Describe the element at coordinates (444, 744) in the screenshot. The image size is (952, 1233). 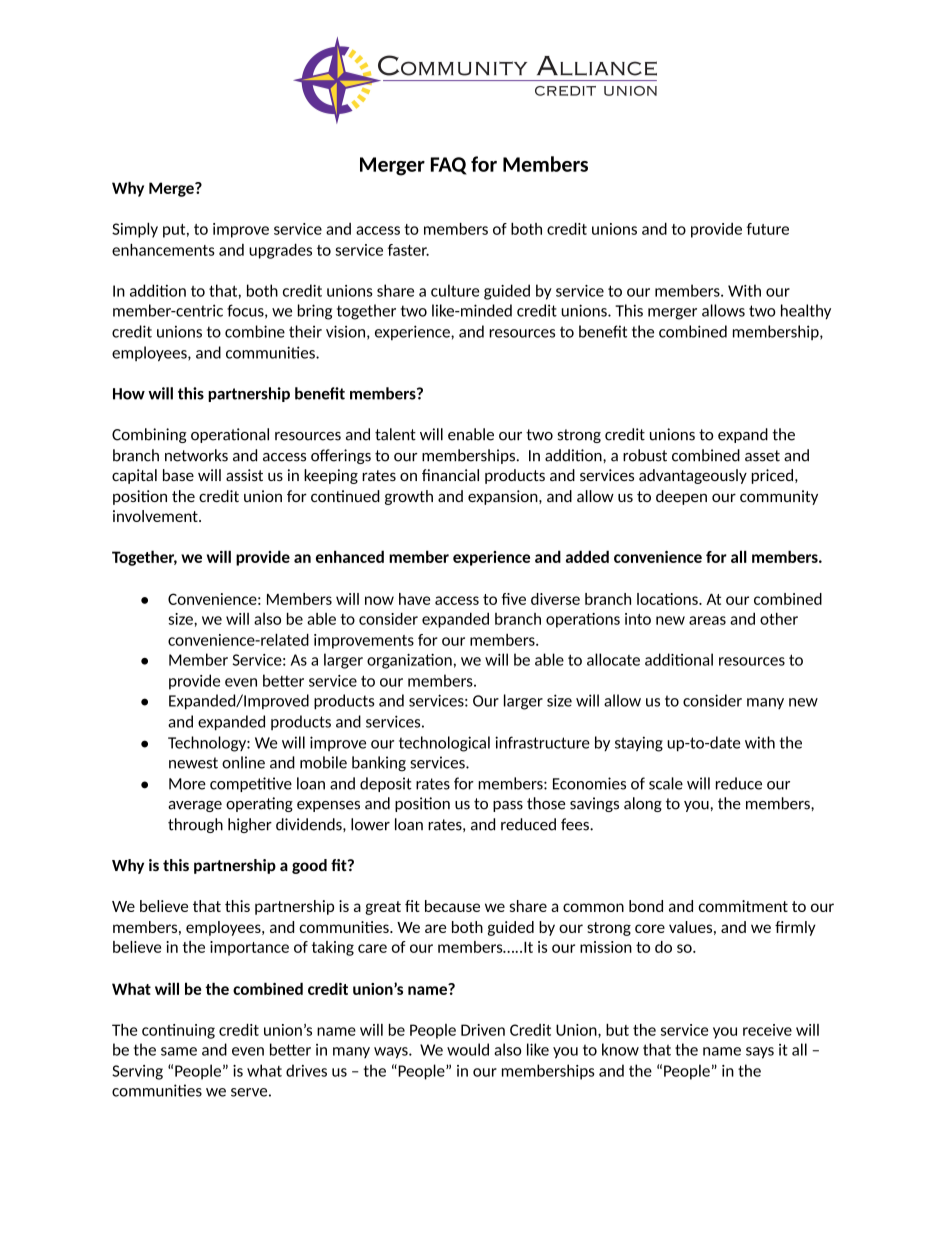
I see `technological` at that location.
